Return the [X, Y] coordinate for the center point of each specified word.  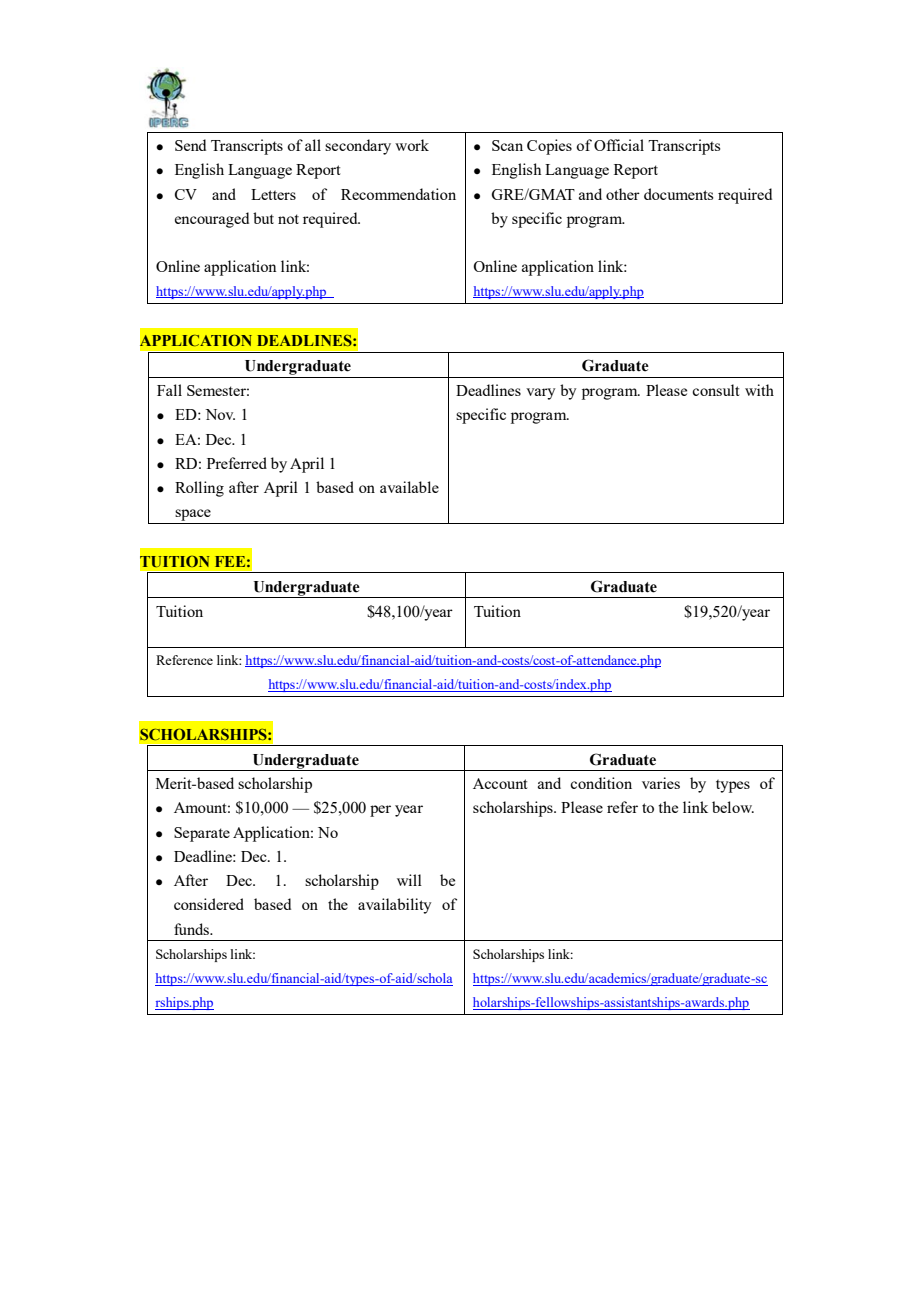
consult [716, 390]
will [409, 880]
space [193, 515]
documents [678, 194]
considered [209, 904]
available [409, 487]
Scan [507, 145]
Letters [273, 194]
